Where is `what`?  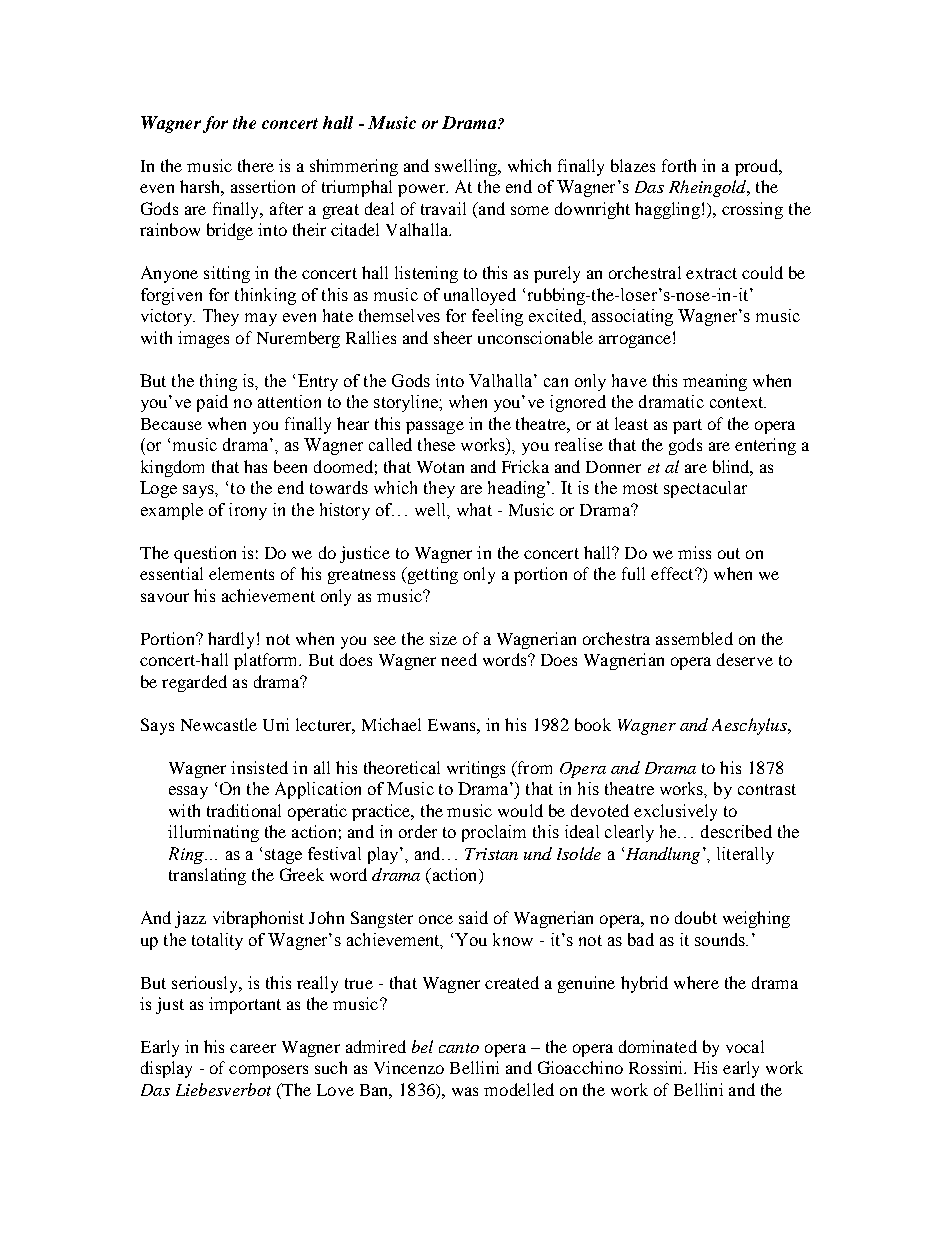
what is located at coordinates (474, 509).
